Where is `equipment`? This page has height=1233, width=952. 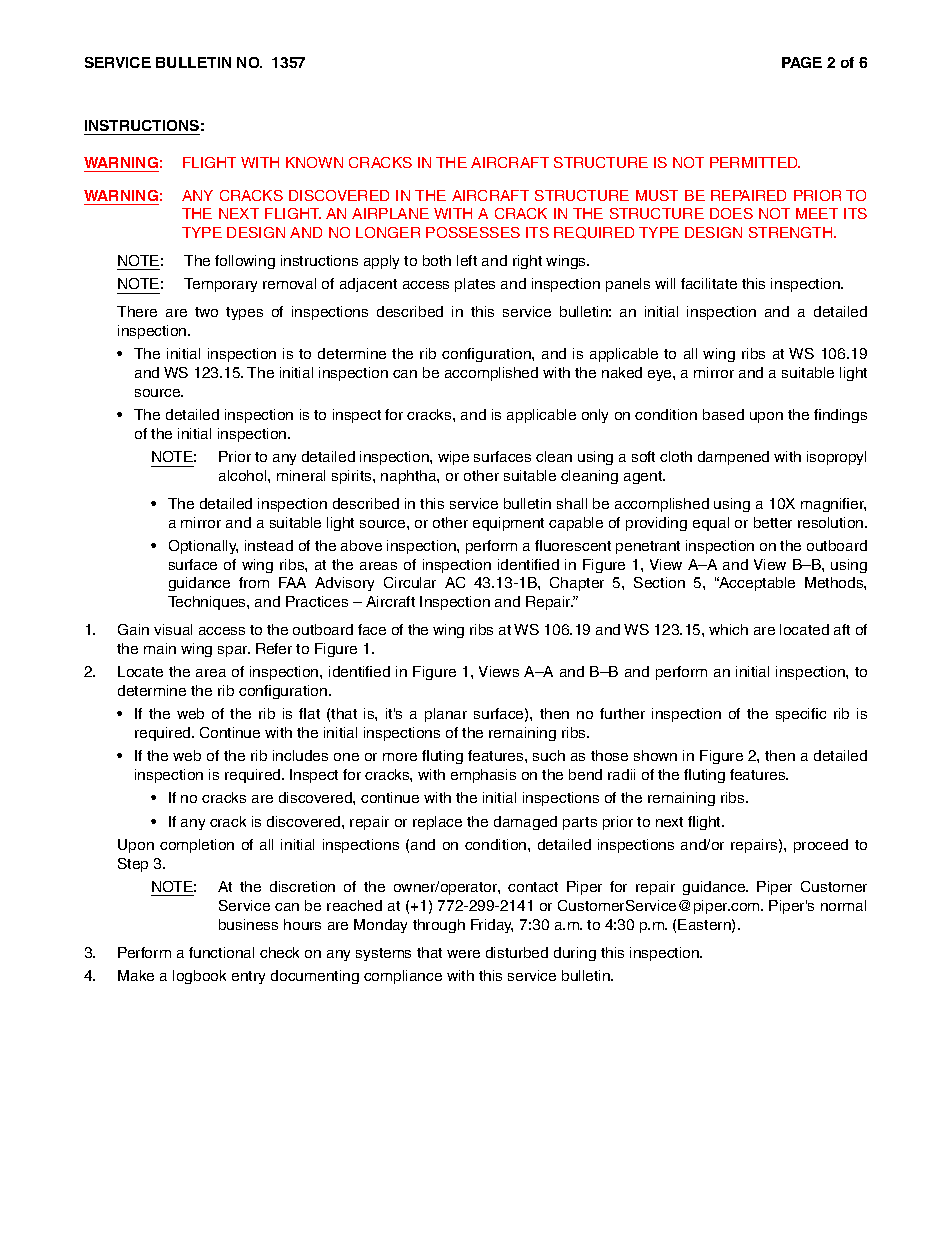 equipment is located at coordinates (508, 524).
